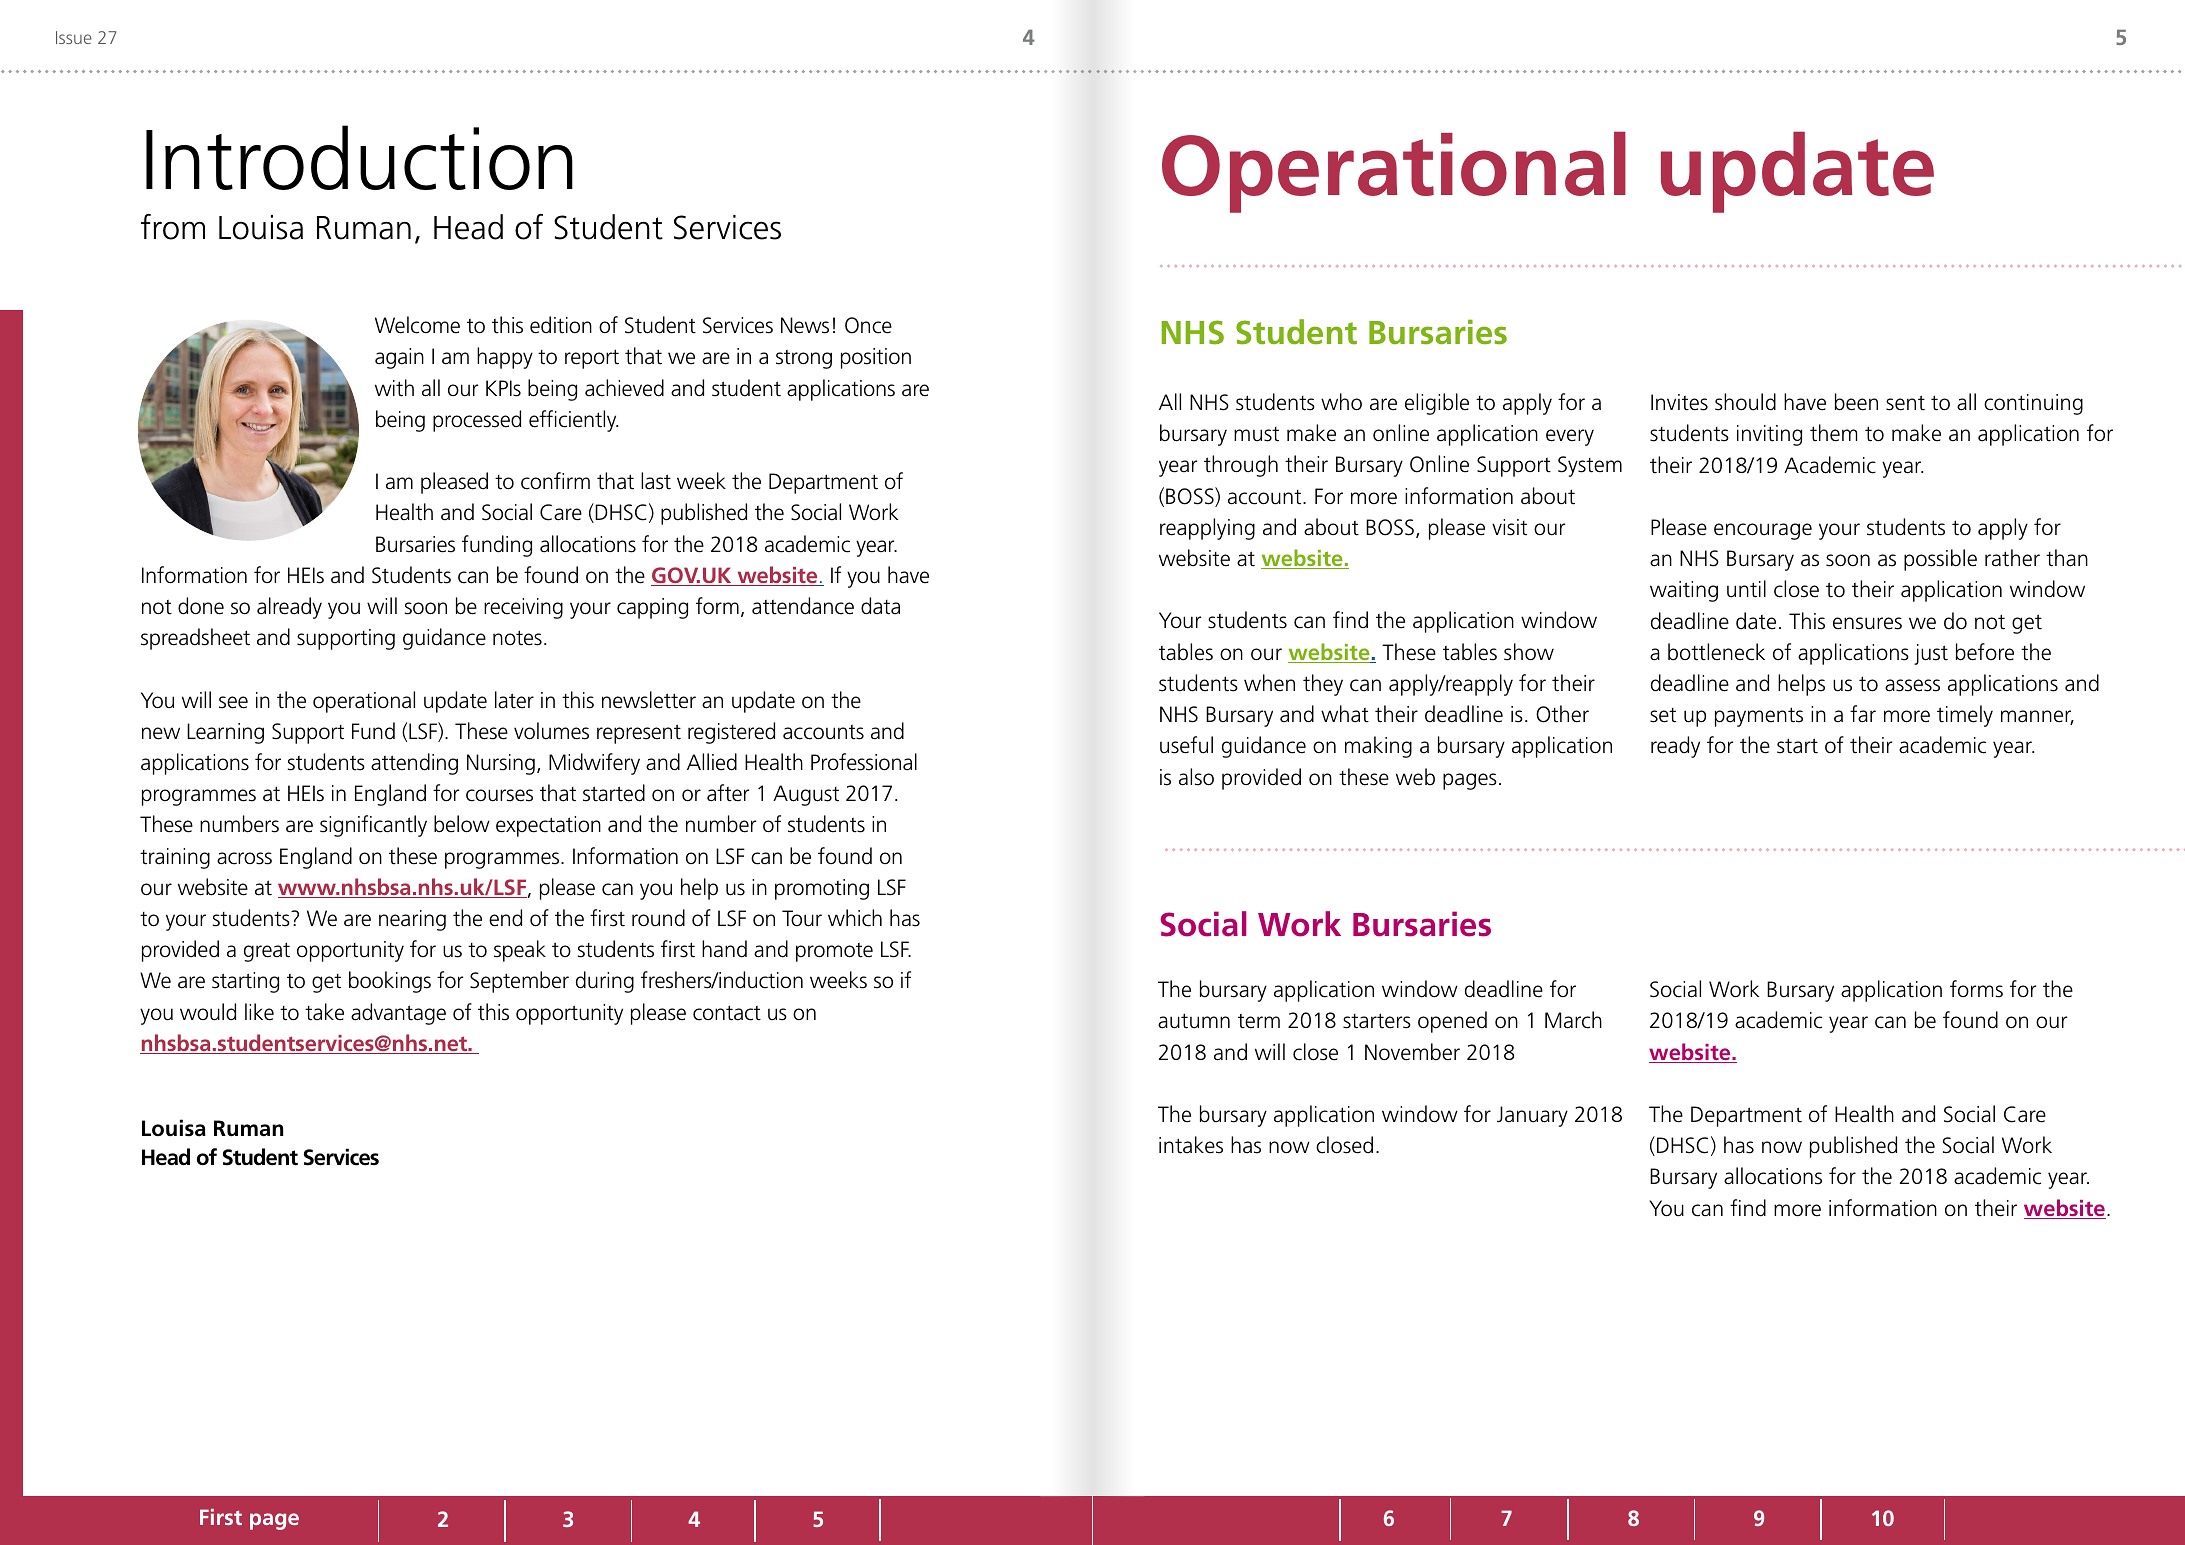  What do you see at coordinates (1186, 745) in the document?
I see `useful` at bounding box center [1186, 745].
